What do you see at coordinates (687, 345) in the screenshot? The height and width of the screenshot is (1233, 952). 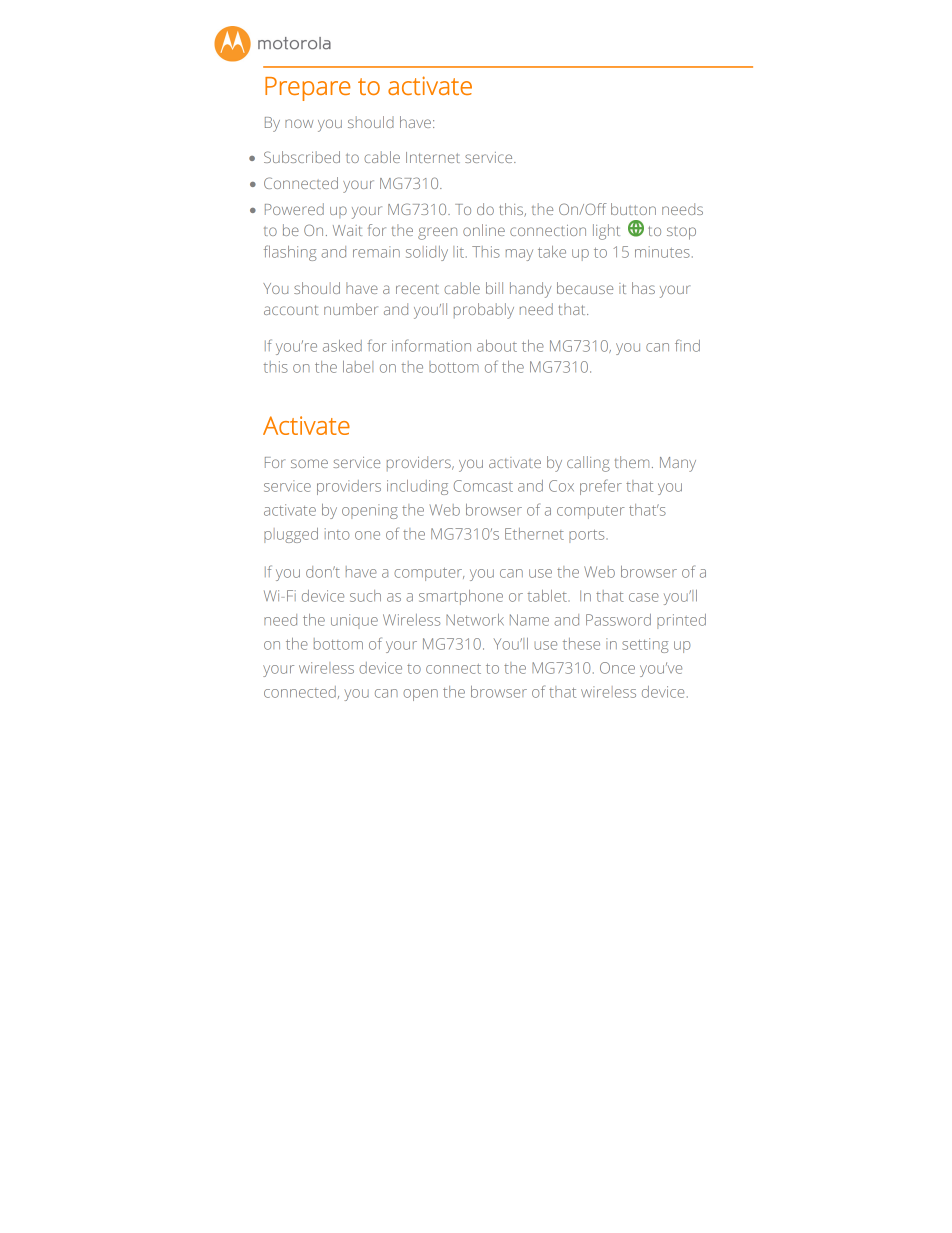 I see `find` at bounding box center [687, 345].
